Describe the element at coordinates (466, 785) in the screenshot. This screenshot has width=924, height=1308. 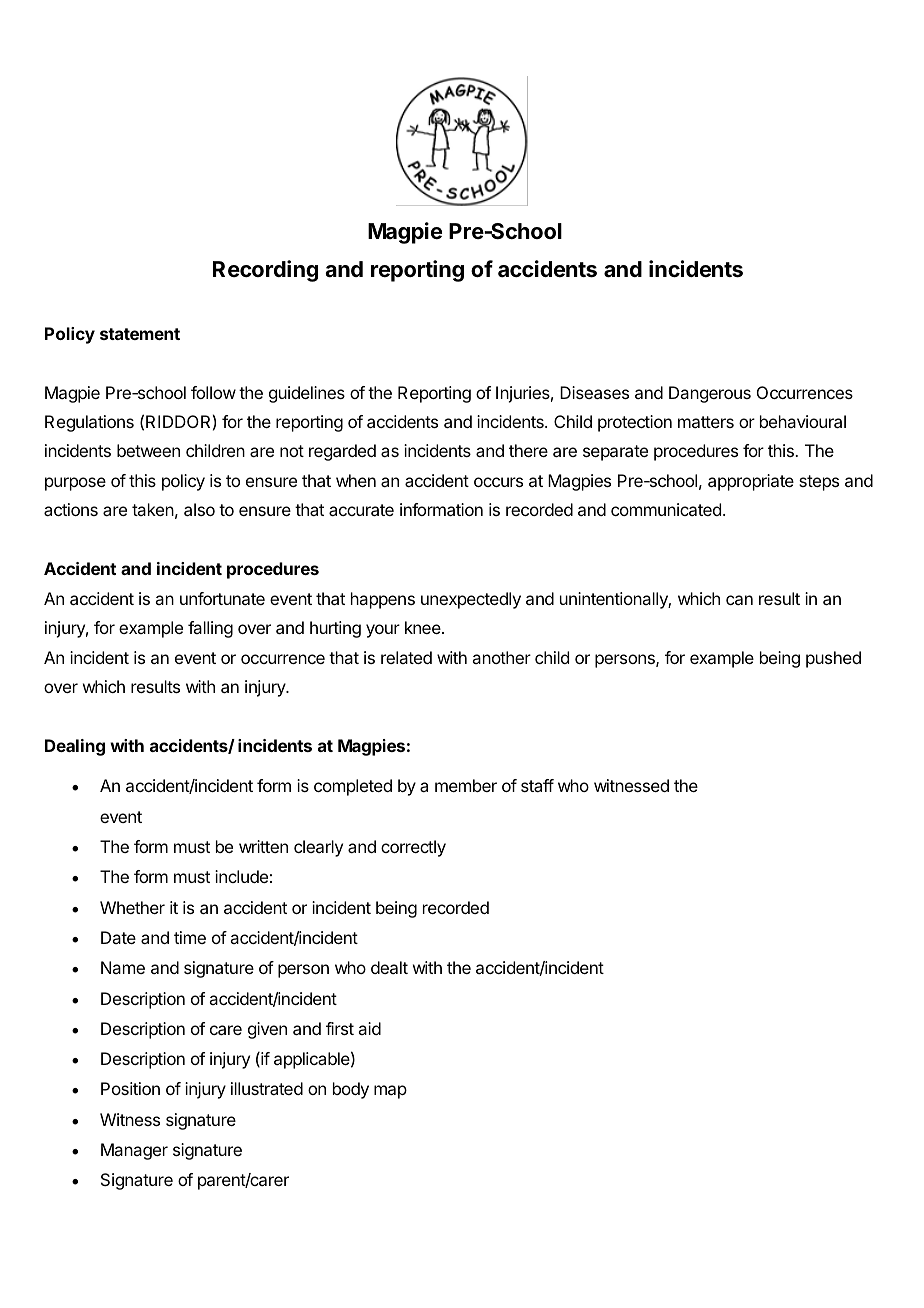
I see `member` at that location.
